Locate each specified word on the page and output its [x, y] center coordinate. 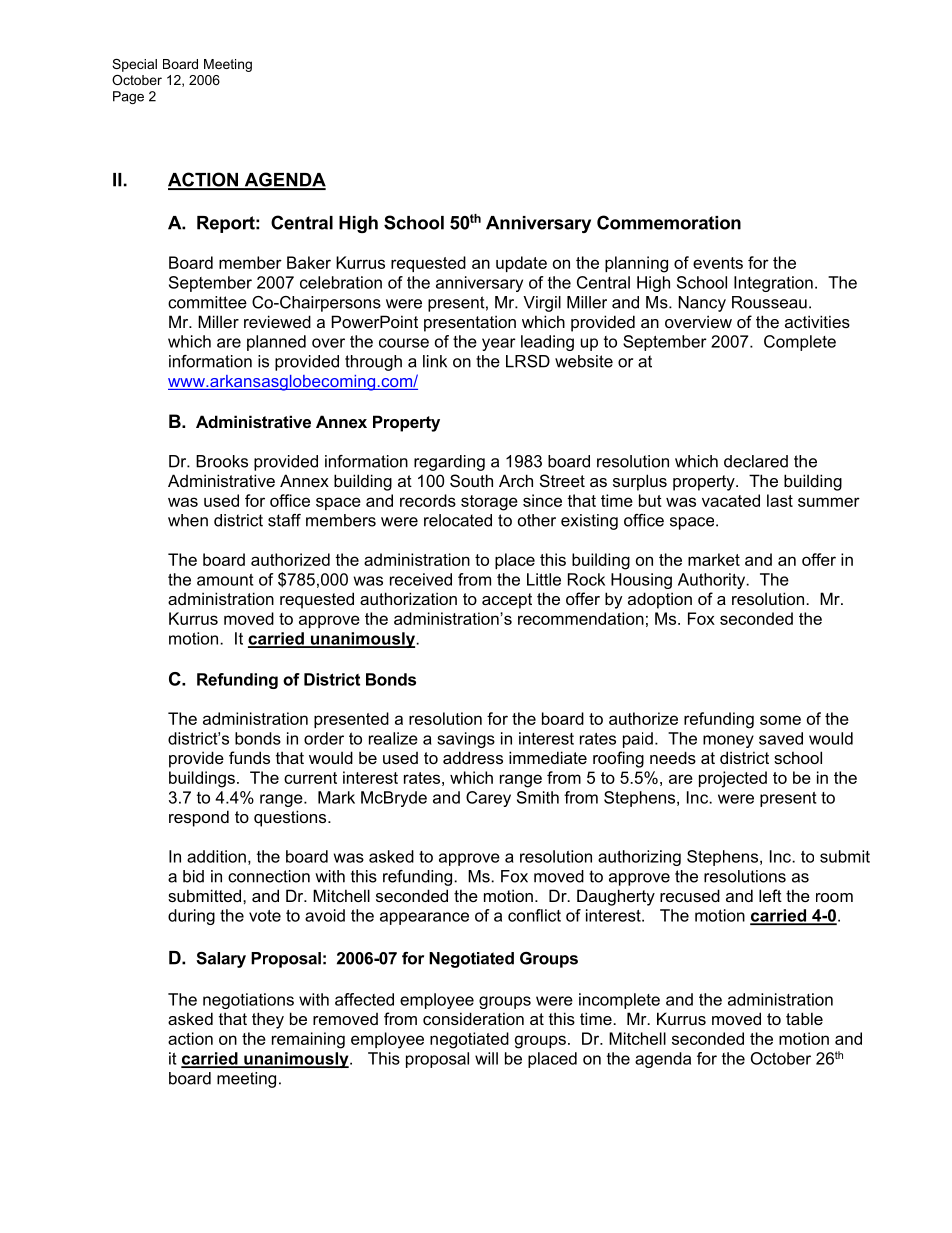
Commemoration [669, 222]
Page [128, 97]
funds [249, 757]
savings [466, 740]
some [780, 720]
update [521, 264]
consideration [473, 1018]
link [435, 361]
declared [756, 461]
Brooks [222, 461]
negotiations [248, 1001]
